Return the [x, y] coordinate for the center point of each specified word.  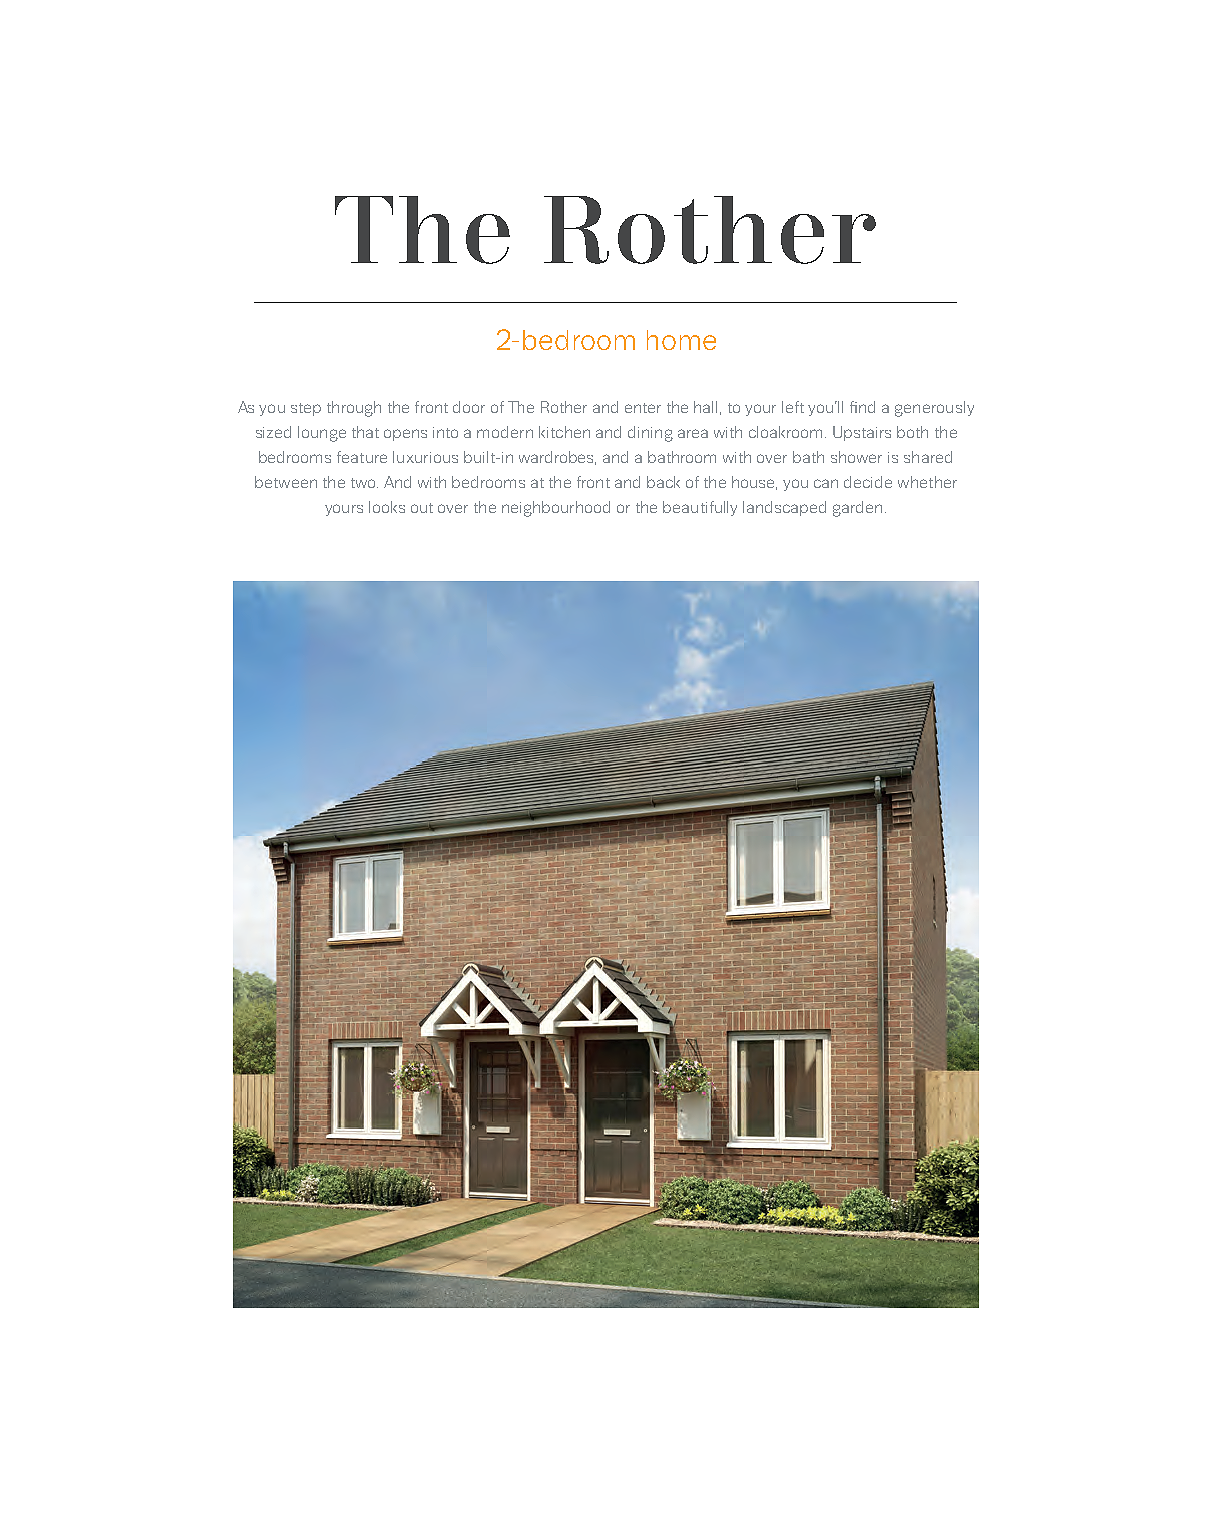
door [469, 407]
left [793, 407]
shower [856, 457]
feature [362, 457]
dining [650, 434]
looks [387, 507]
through [354, 409]
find [862, 407]
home [681, 340]
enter [643, 408]
